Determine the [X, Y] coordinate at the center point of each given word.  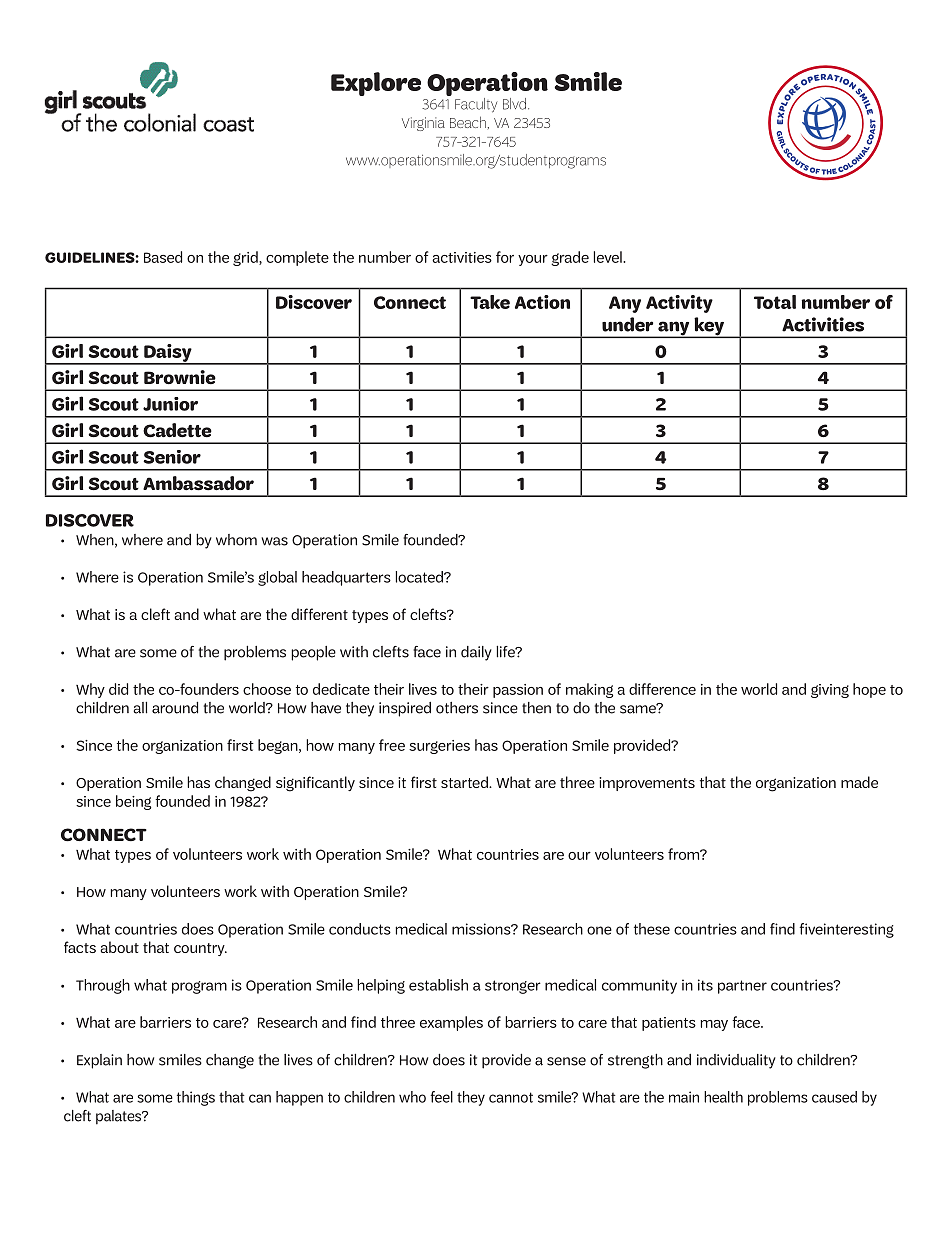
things [196, 1098]
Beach [468, 122]
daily [476, 653]
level [609, 257]
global [277, 578]
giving [830, 691]
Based [163, 257]
